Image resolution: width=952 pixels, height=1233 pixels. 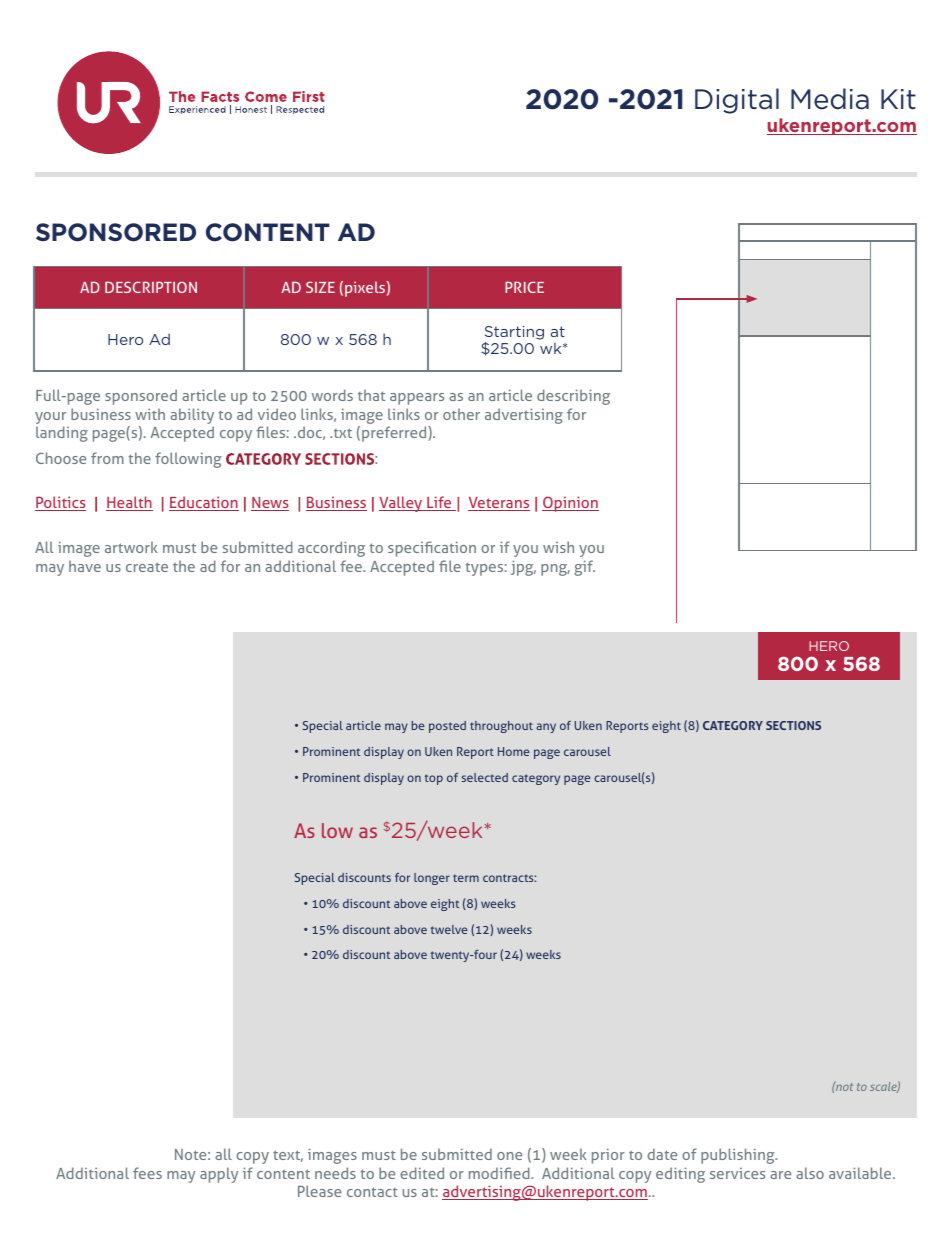 I want to click on PRICE, so click(x=524, y=287).
